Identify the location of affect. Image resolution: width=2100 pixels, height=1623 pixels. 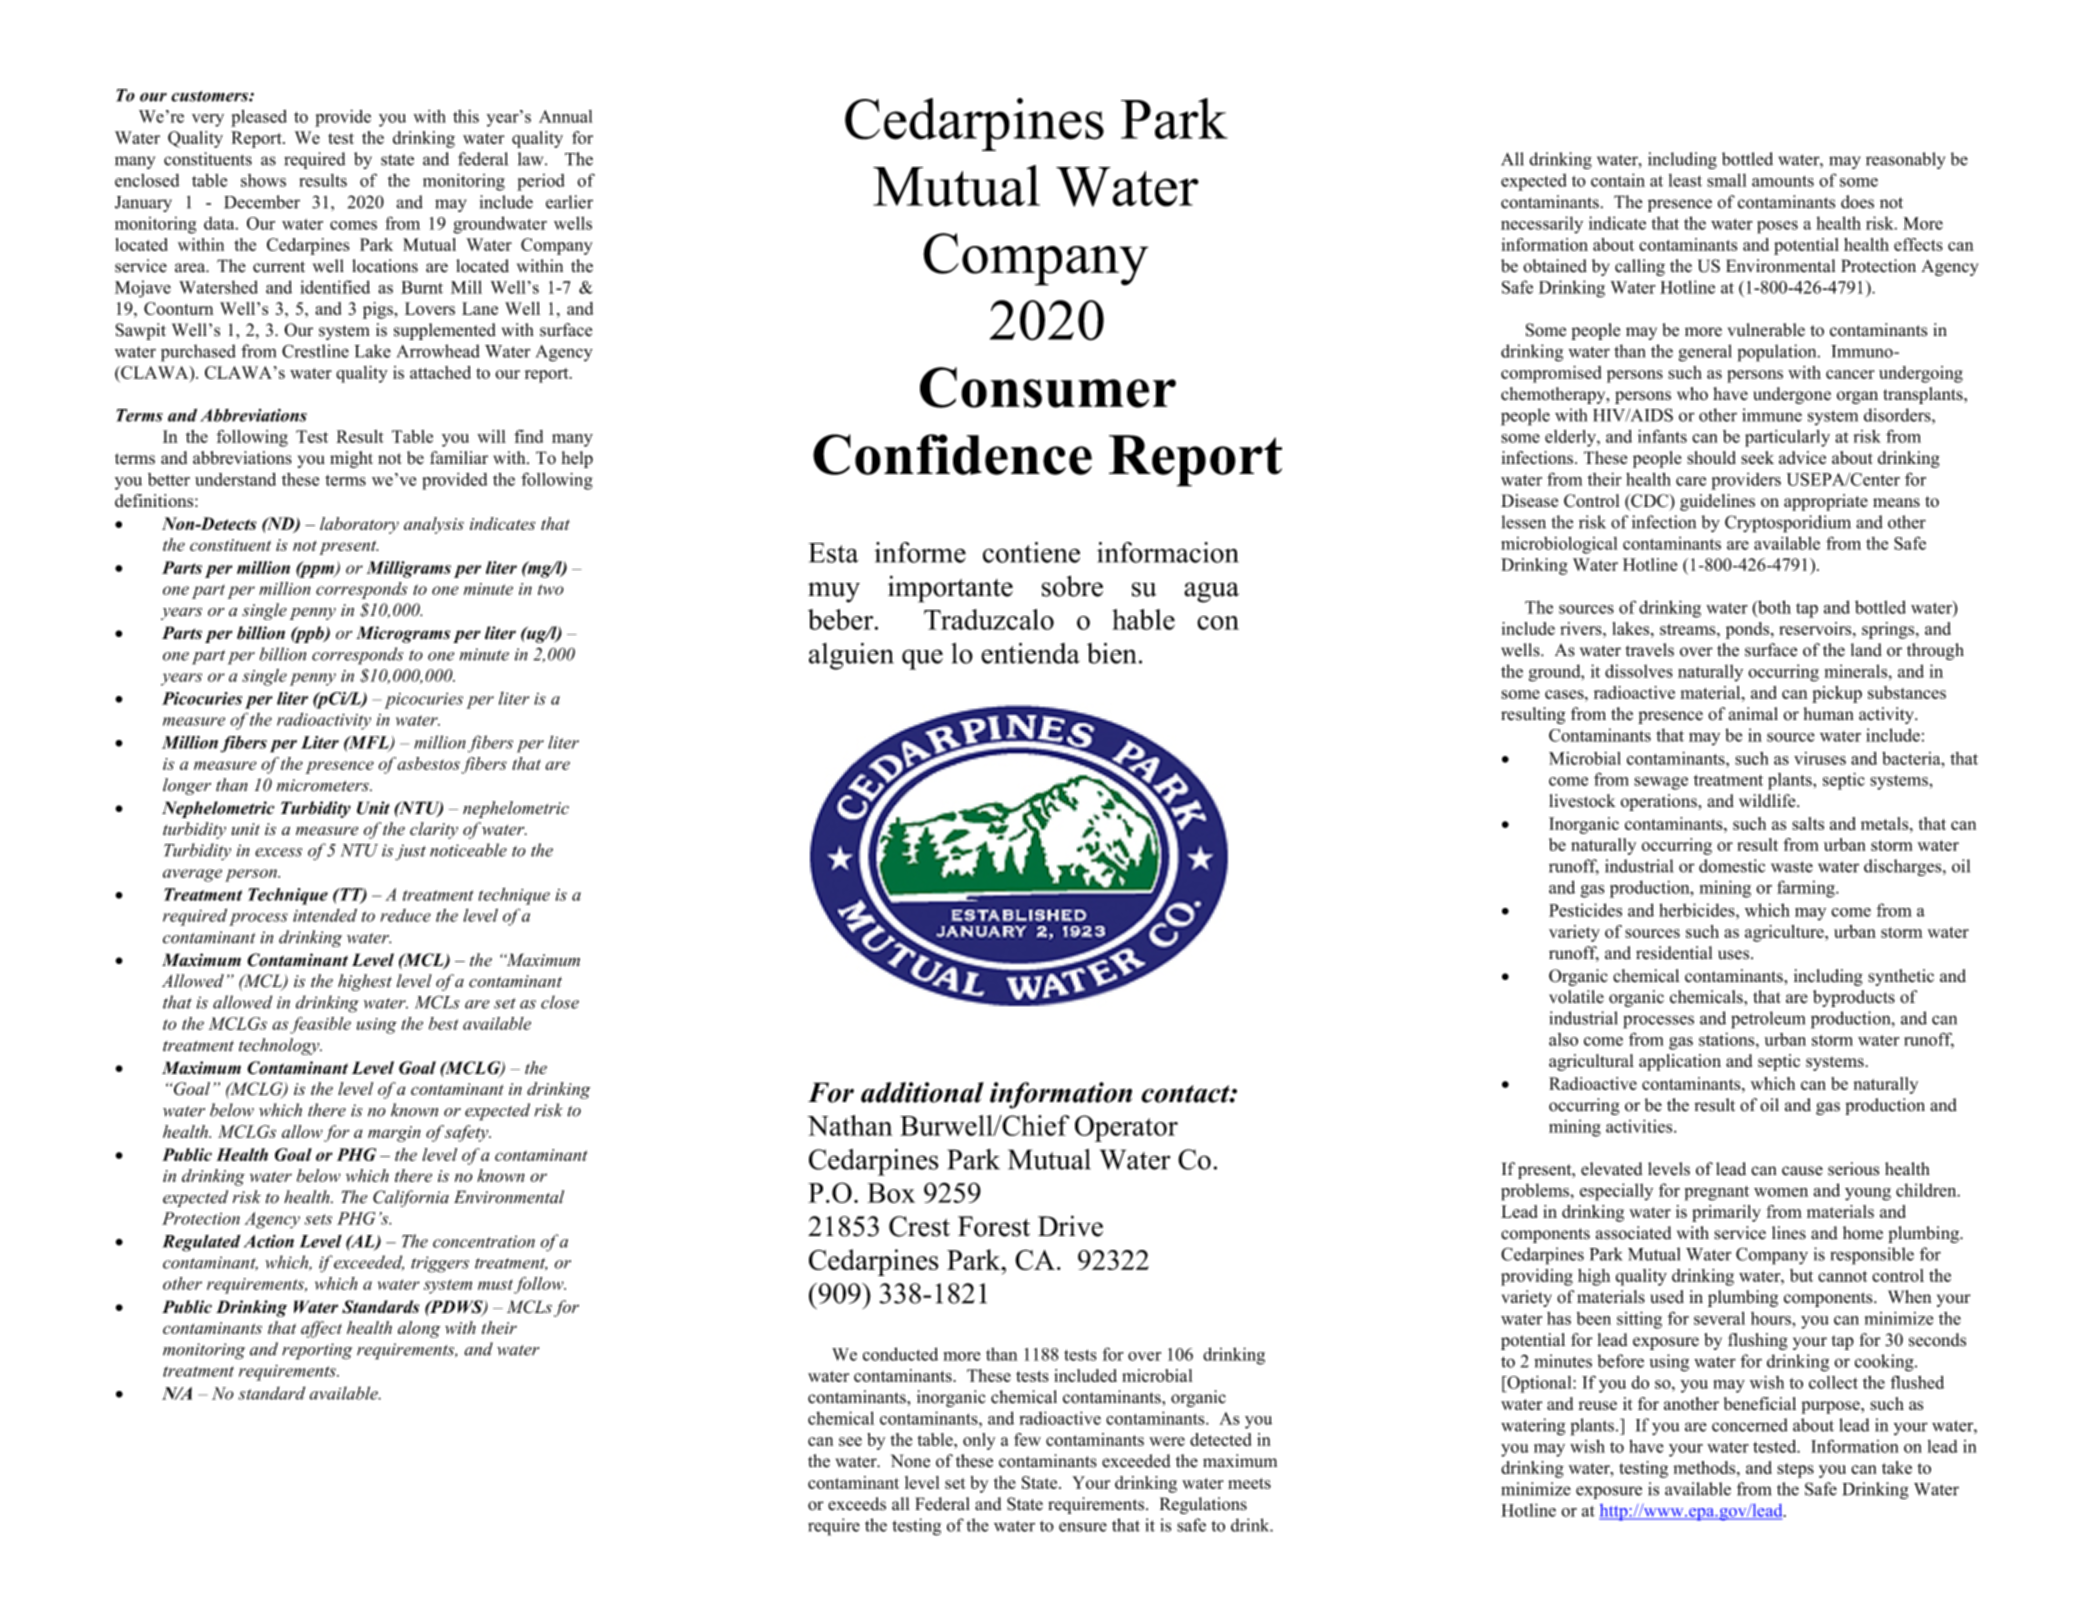
(321, 1329).
